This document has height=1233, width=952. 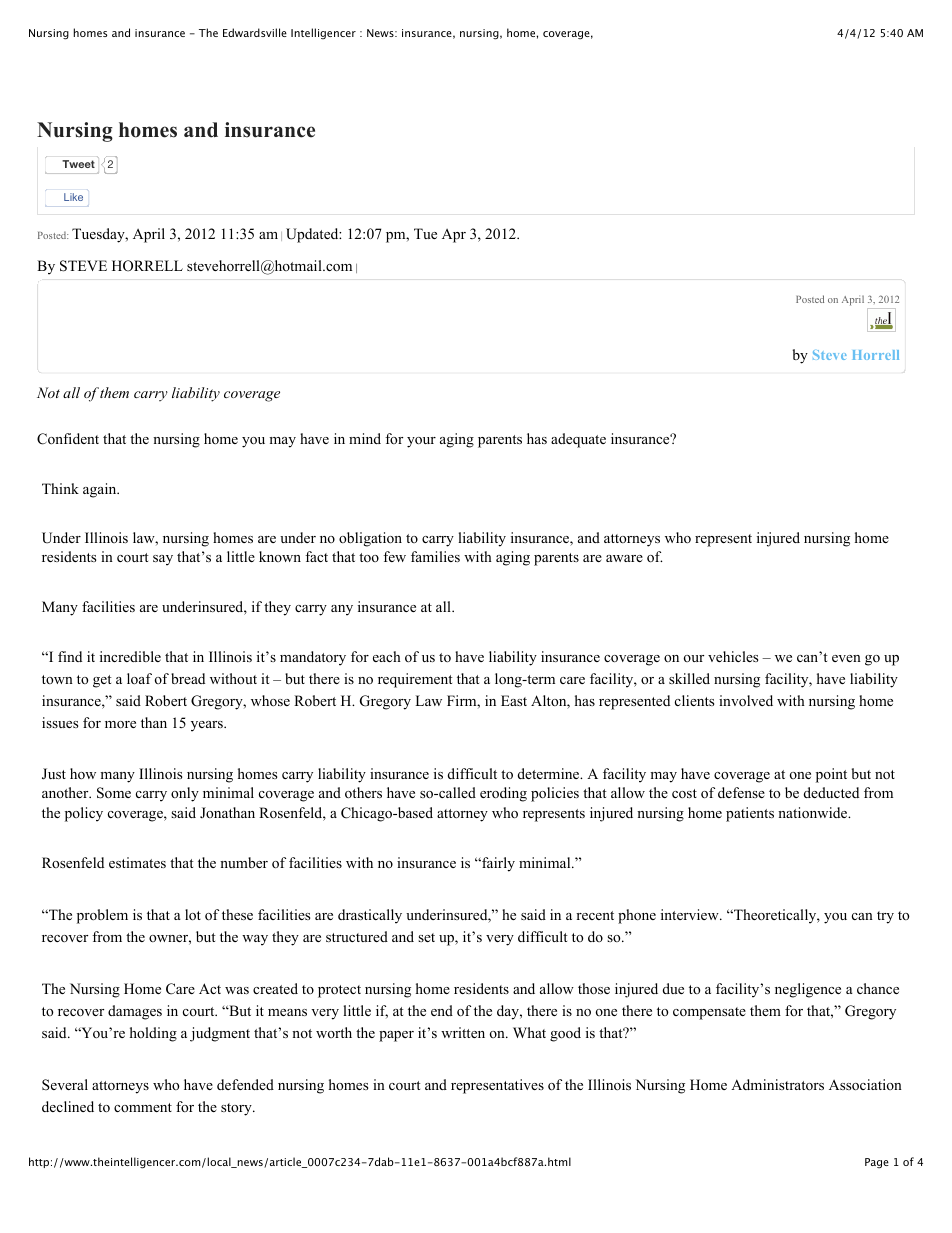 I want to click on Administrators, so click(x=777, y=1084).
